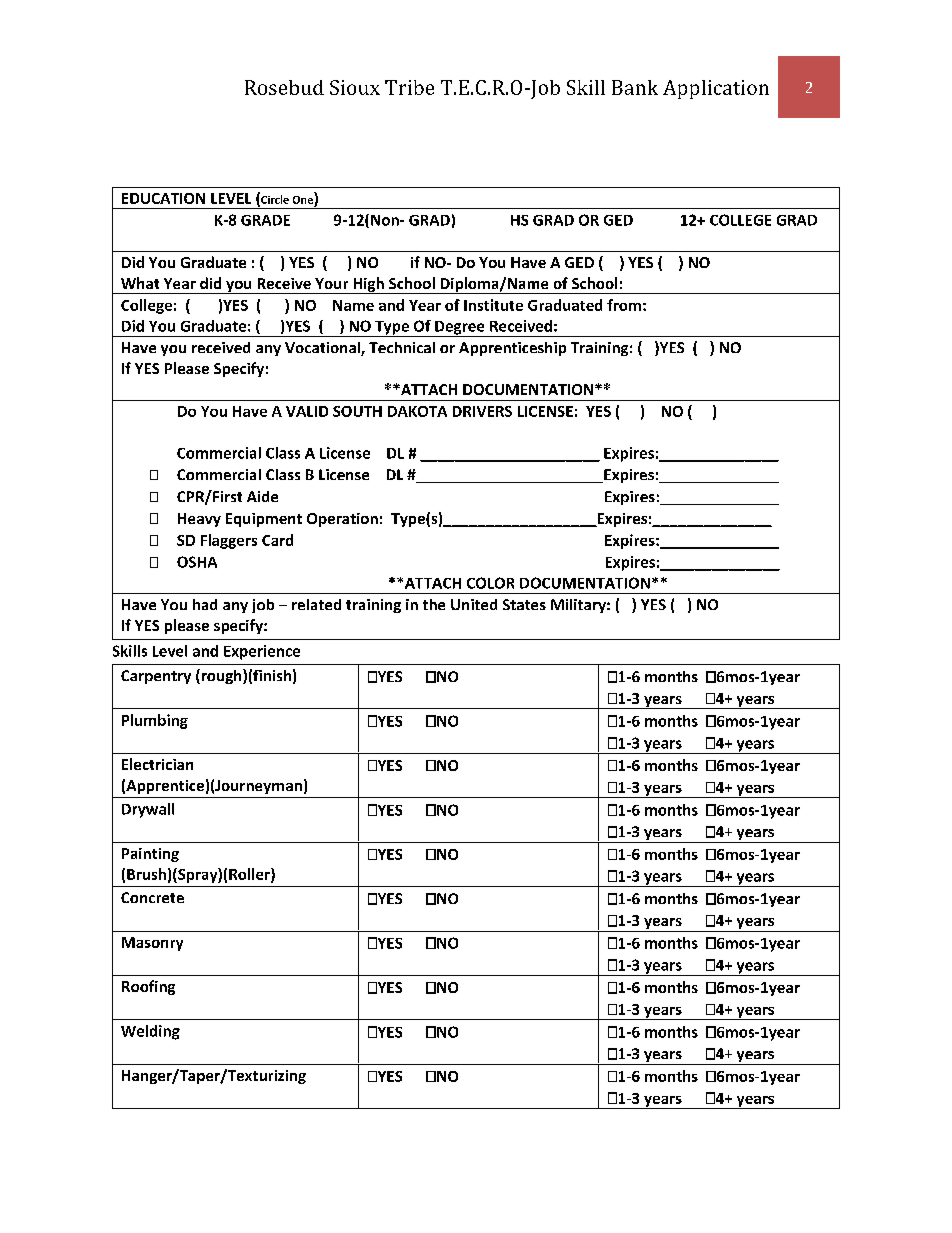 The width and height of the screenshot is (952, 1233). What do you see at coordinates (635, 87) in the screenshot?
I see `Bank` at bounding box center [635, 87].
